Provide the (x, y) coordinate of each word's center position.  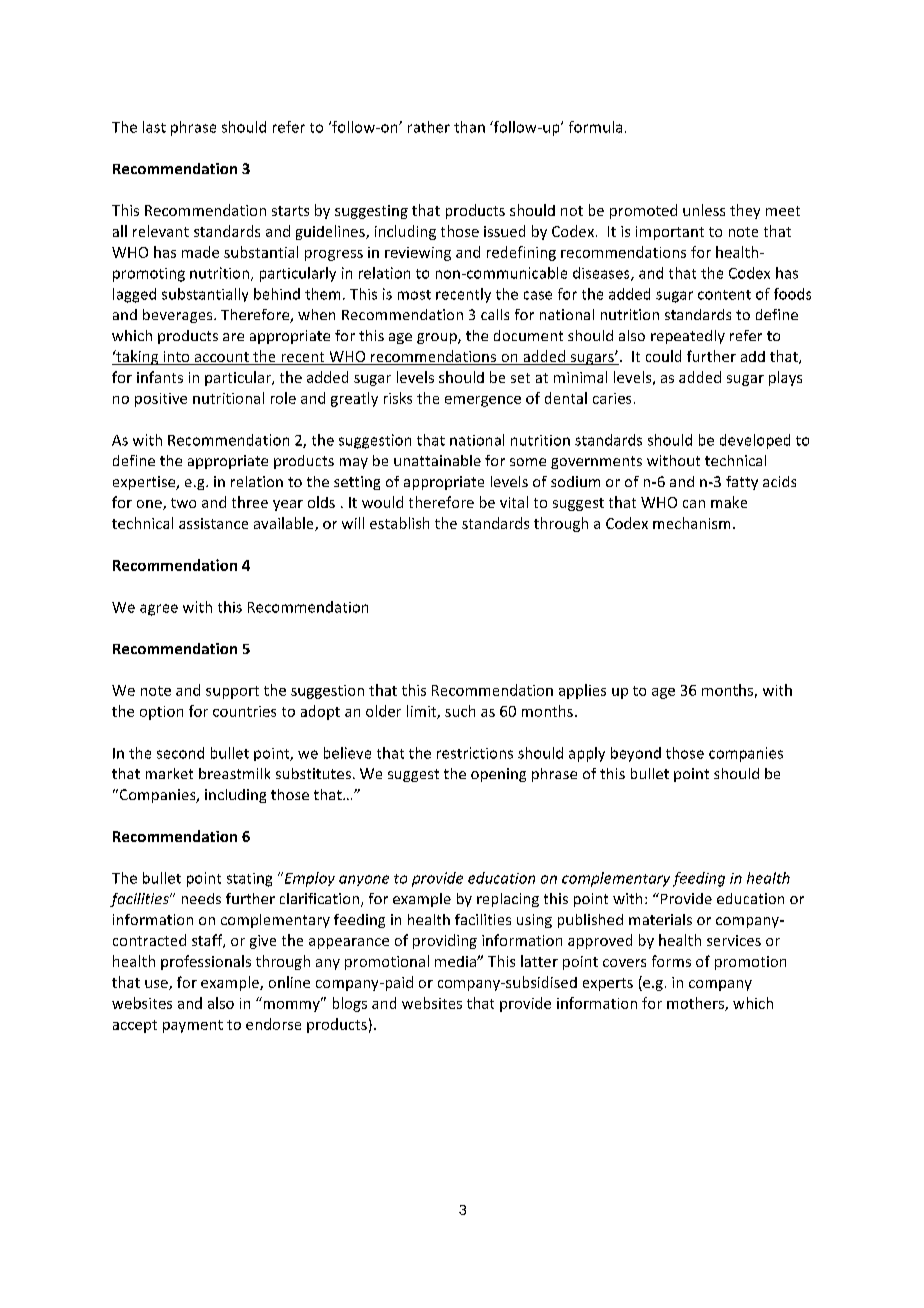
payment (193, 1026)
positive (161, 400)
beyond (636, 754)
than (469, 127)
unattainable (437, 460)
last (154, 127)
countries (244, 711)
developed (755, 441)
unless (704, 210)
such (460, 711)
